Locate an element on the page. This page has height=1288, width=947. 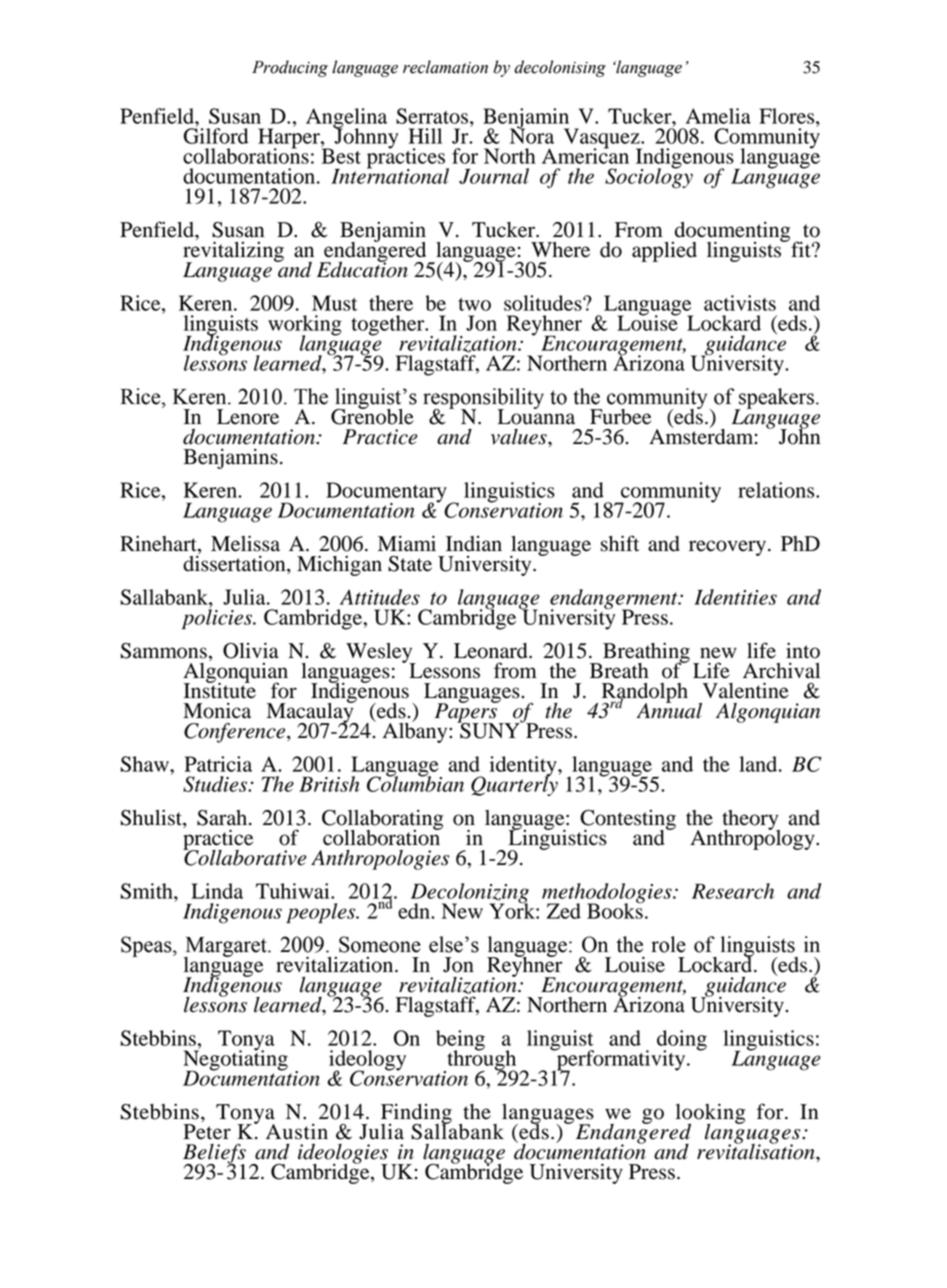
Studies is located at coordinates (216, 784).
